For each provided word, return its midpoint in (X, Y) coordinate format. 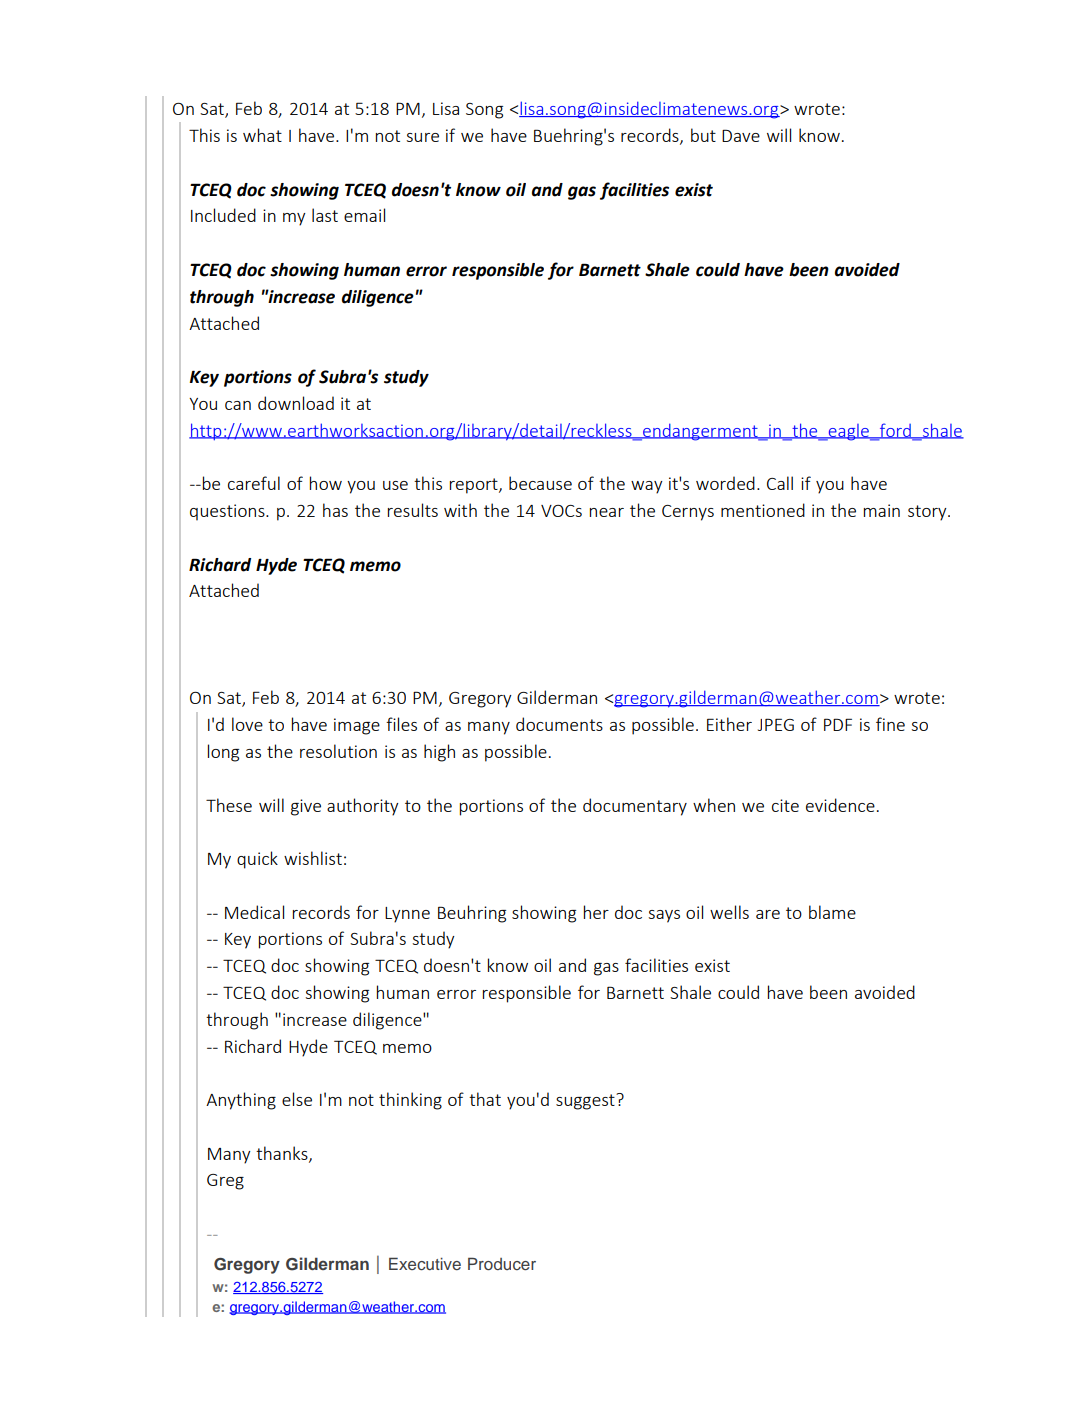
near (607, 512)
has (335, 510)
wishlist (313, 858)
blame (832, 912)
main (882, 510)
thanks (283, 1154)
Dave (741, 135)
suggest (586, 1102)
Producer (502, 1263)
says (664, 916)
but (703, 135)
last (325, 215)
